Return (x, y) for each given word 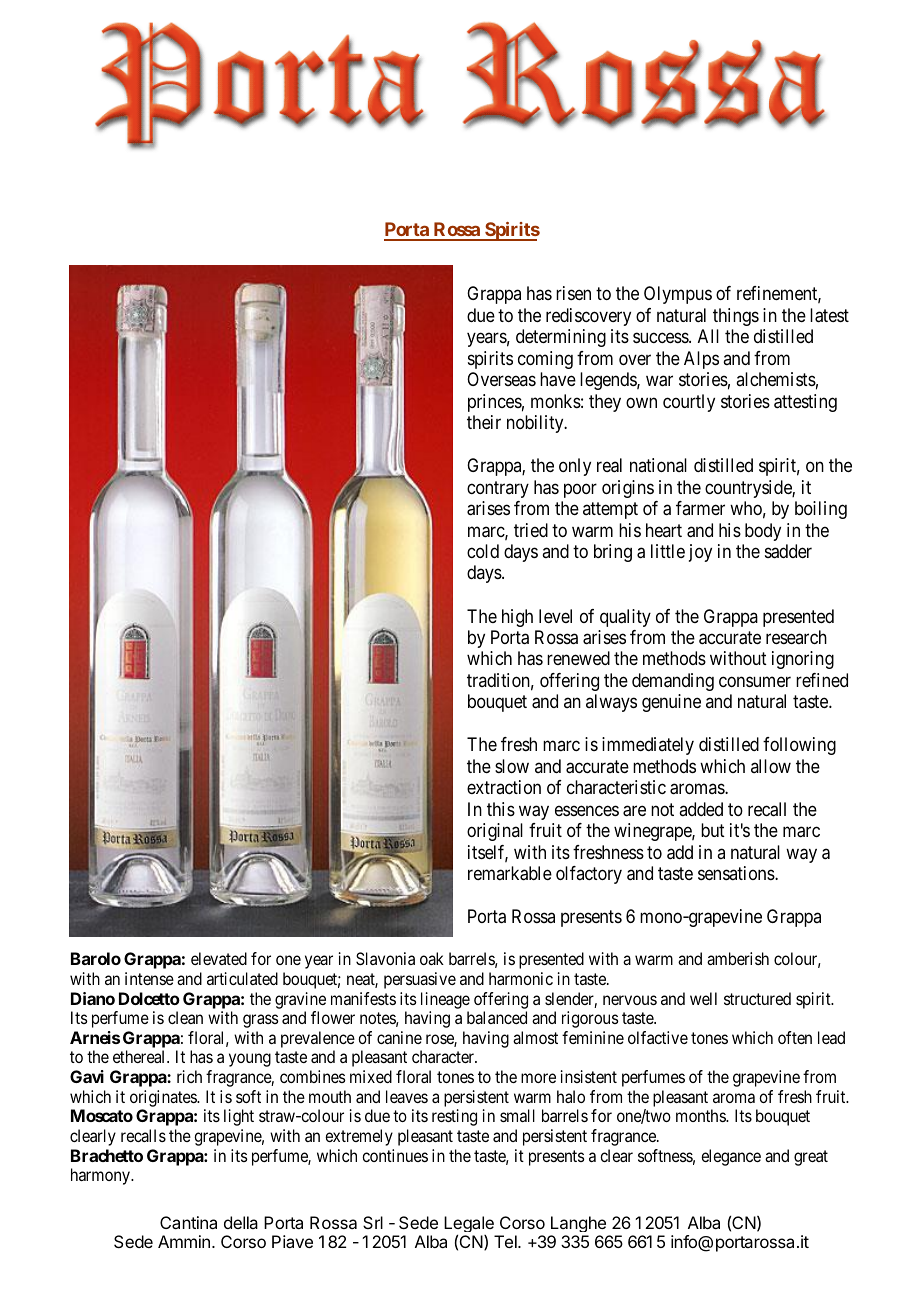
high (517, 618)
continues (395, 1155)
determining (561, 338)
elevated (219, 958)
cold (483, 551)
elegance (731, 1157)
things (736, 317)
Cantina (188, 1222)
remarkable (510, 873)
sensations (737, 873)
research (796, 637)
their (484, 422)
